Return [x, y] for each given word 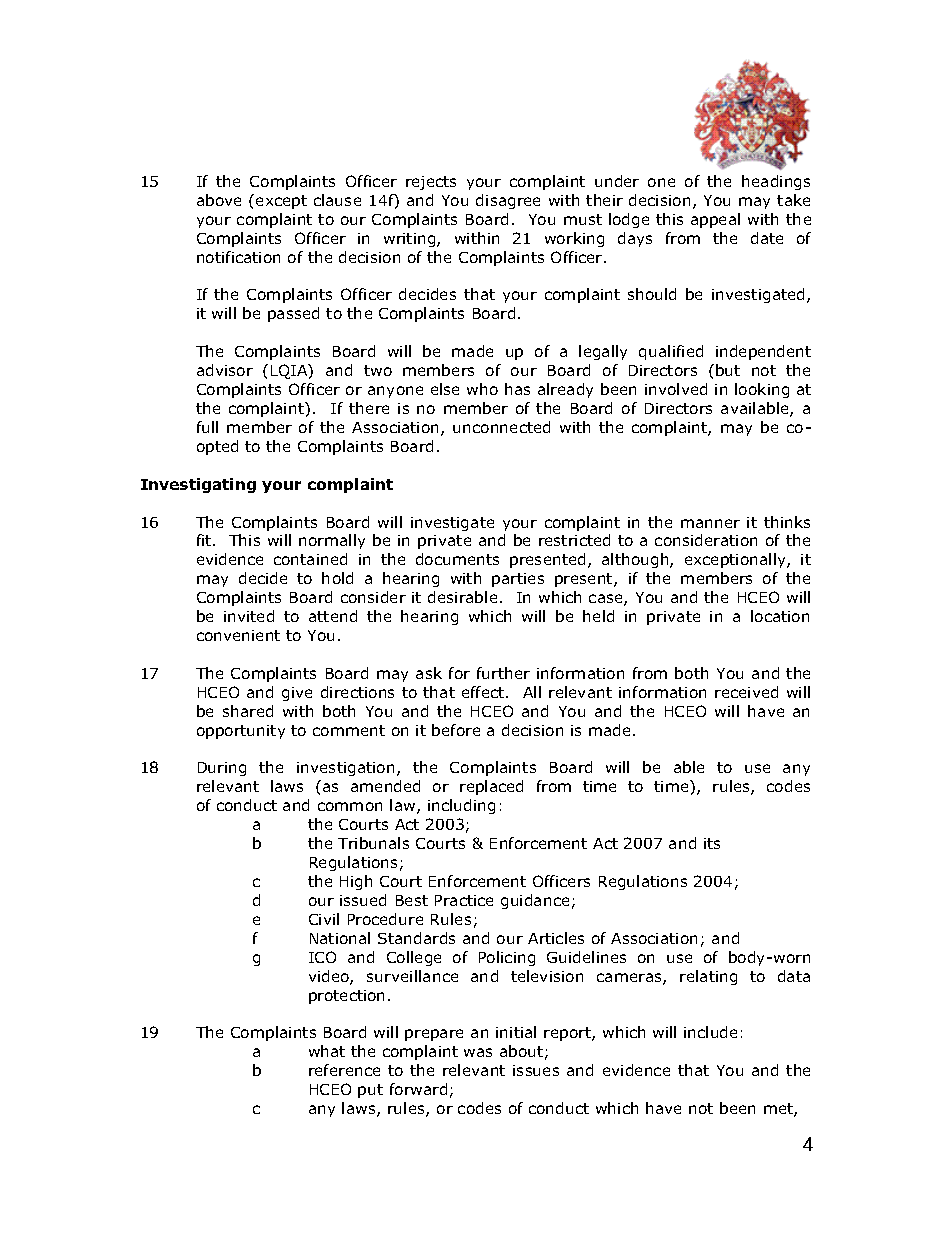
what [327, 1051]
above [219, 200]
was [478, 1052]
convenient [238, 635]
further [503, 673]
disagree [508, 201]
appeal [715, 220]
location [780, 616]
